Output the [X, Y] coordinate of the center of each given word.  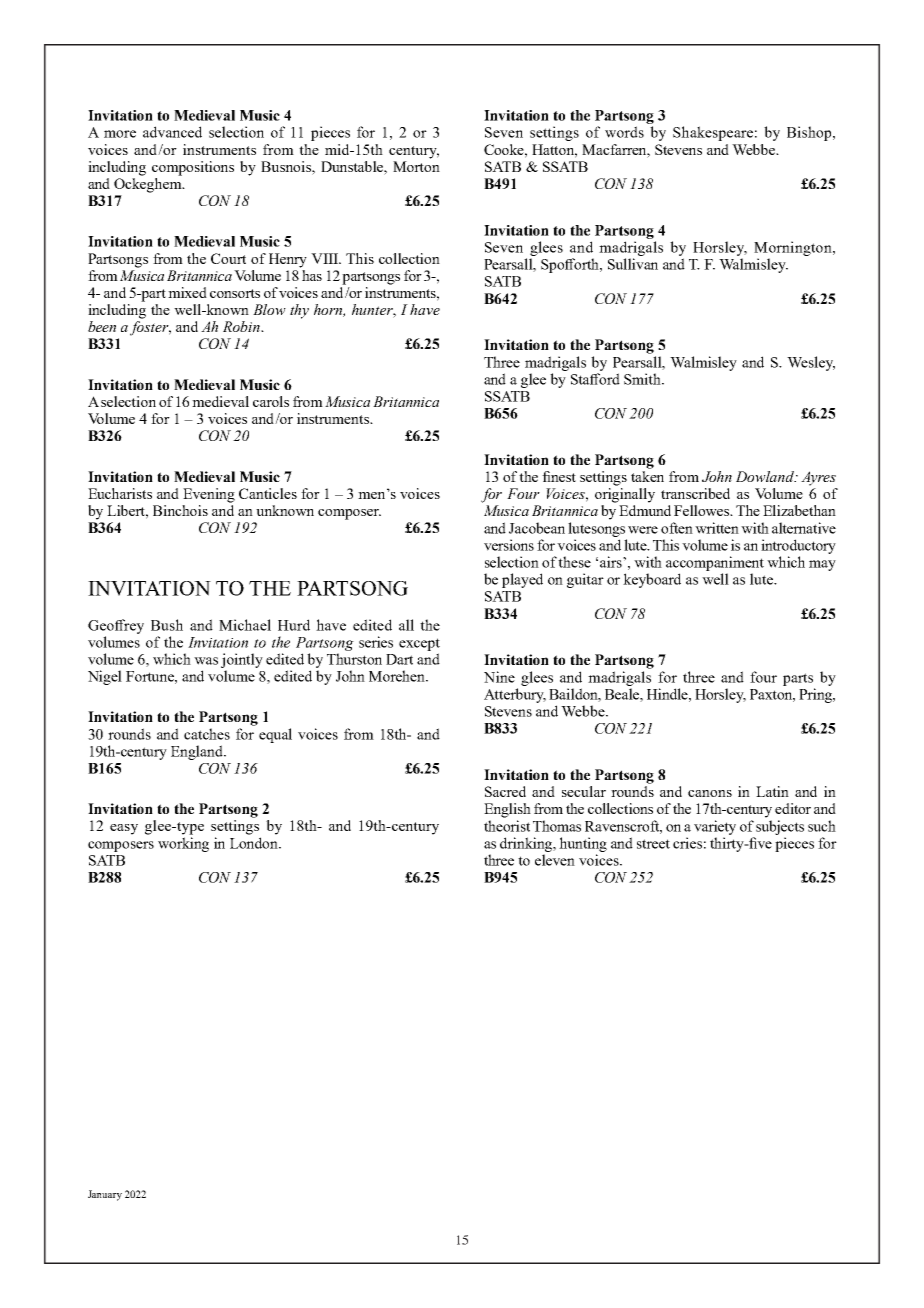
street [653, 844]
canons [710, 793]
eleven [555, 860]
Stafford [595, 379]
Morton [416, 166]
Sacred [505, 791]
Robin [242, 326]
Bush [167, 625]
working [183, 844]
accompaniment [715, 563]
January [105, 1195]
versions [509, 545]
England [198, 752]
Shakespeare [713, 133]
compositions [193, 168]
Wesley [811, 363]
